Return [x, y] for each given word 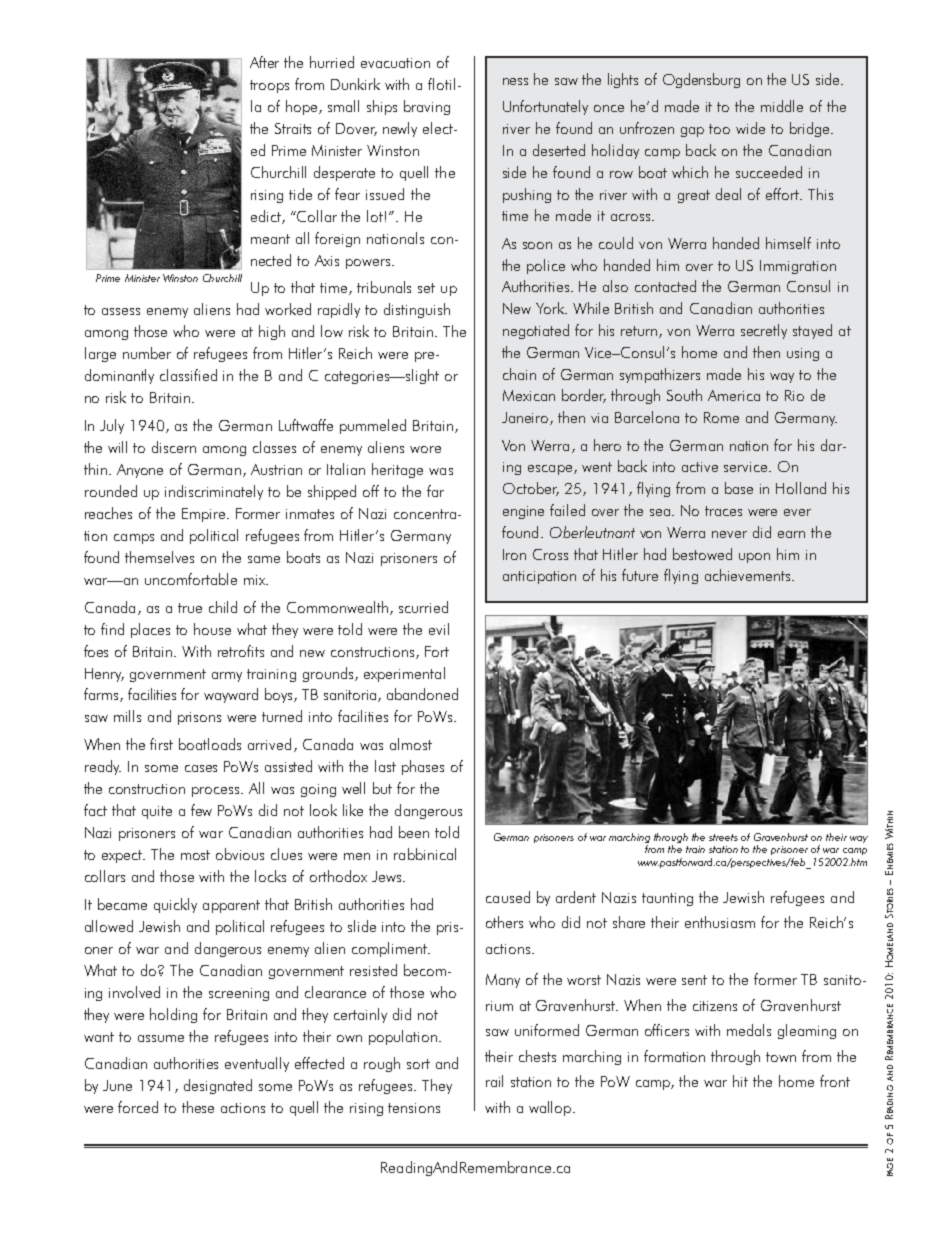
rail [494, 1081]
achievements [749, 575]
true [190, 608]
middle [782, 106]
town [781, 1057]
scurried [423, 607]
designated [218, 1086]
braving [427, 107]
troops [269, 86]
